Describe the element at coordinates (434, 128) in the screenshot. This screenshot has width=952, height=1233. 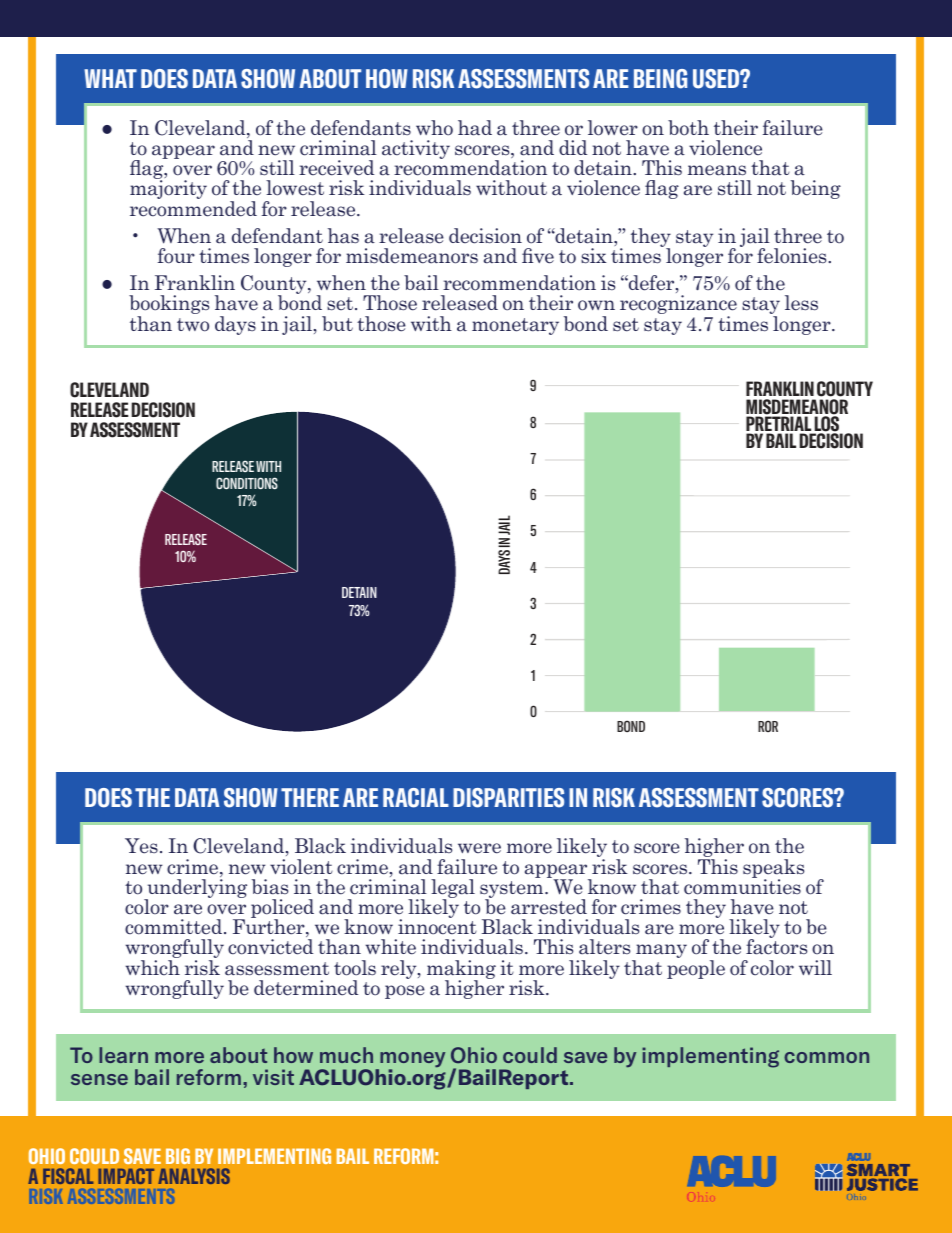
I see `who` at that location.
